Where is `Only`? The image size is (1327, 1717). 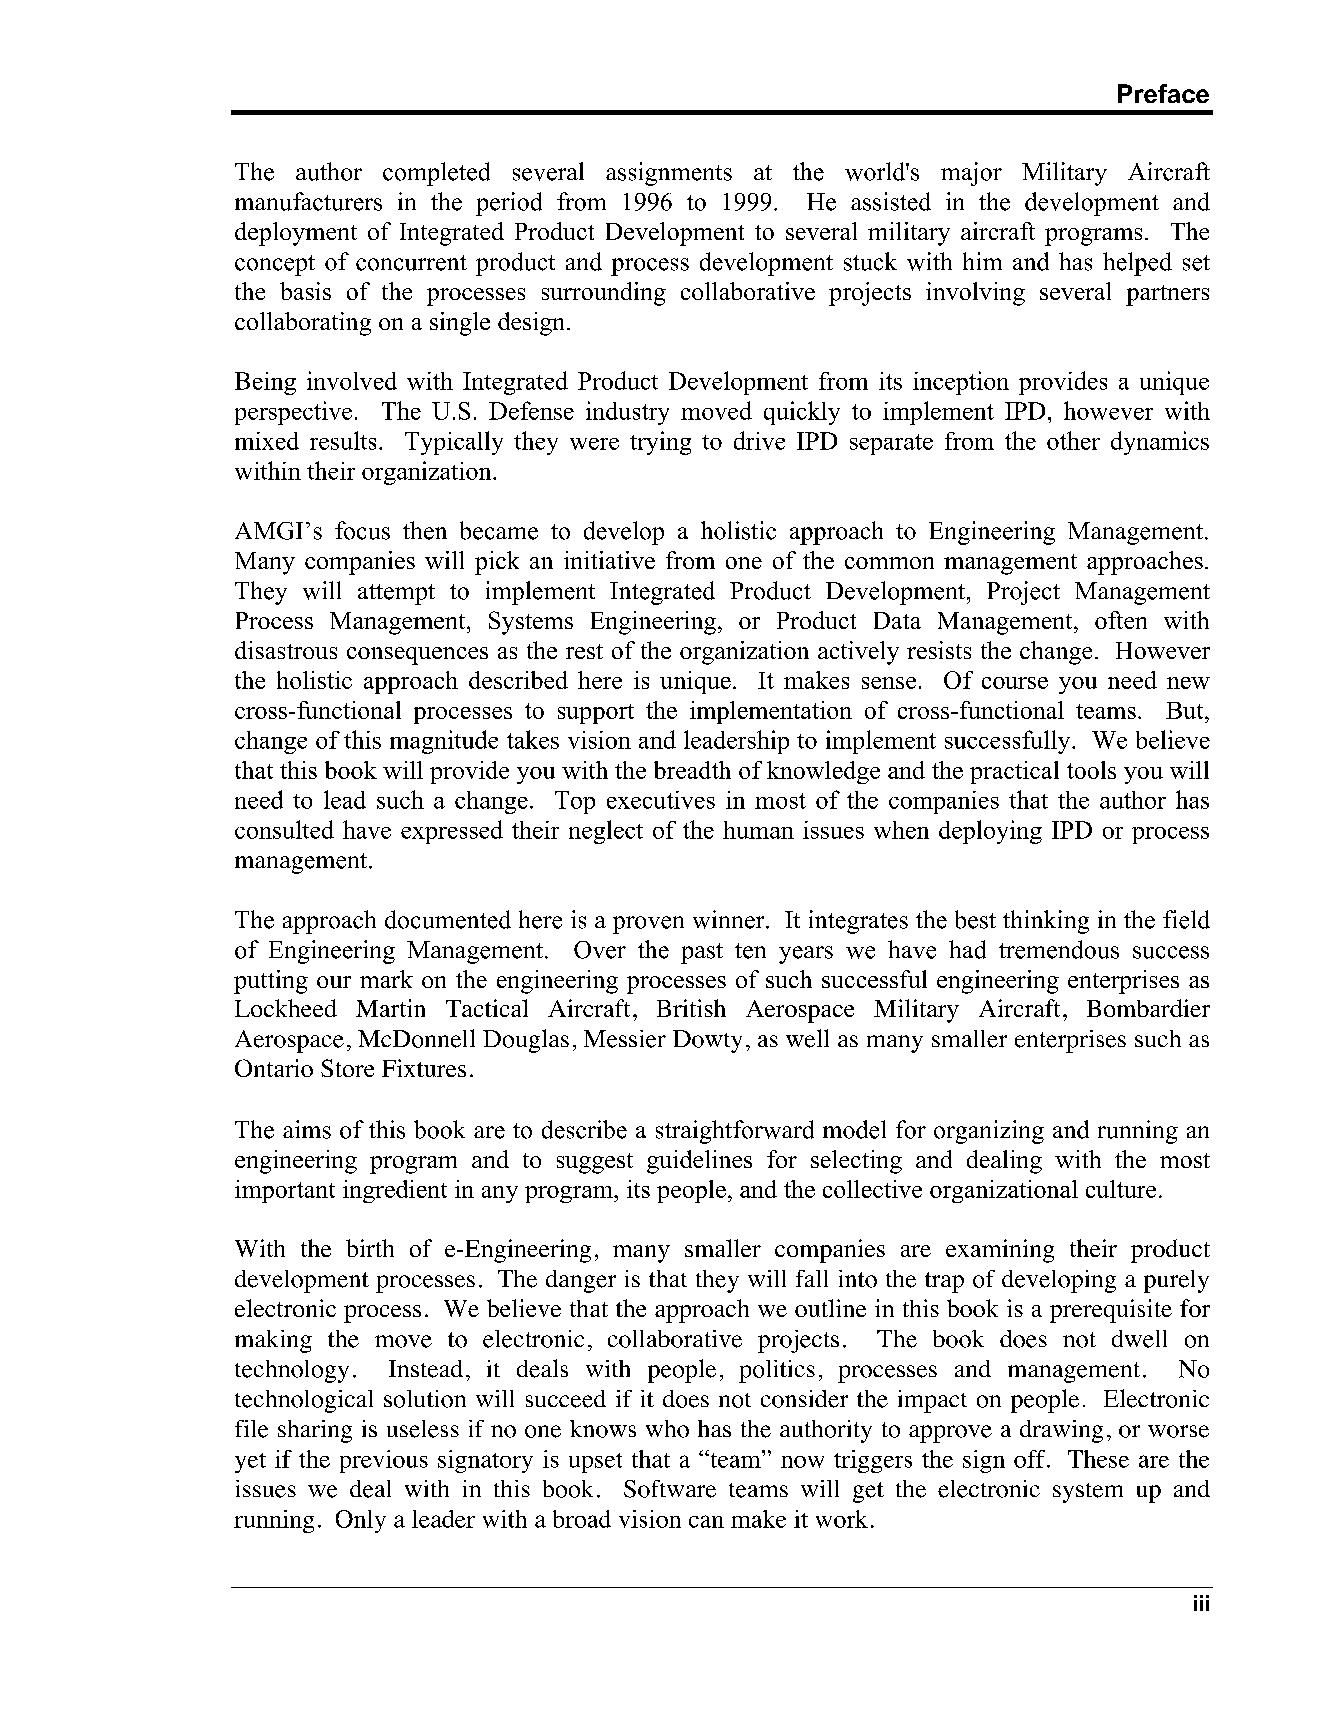
Only is located at coordinates (361, 1521).
